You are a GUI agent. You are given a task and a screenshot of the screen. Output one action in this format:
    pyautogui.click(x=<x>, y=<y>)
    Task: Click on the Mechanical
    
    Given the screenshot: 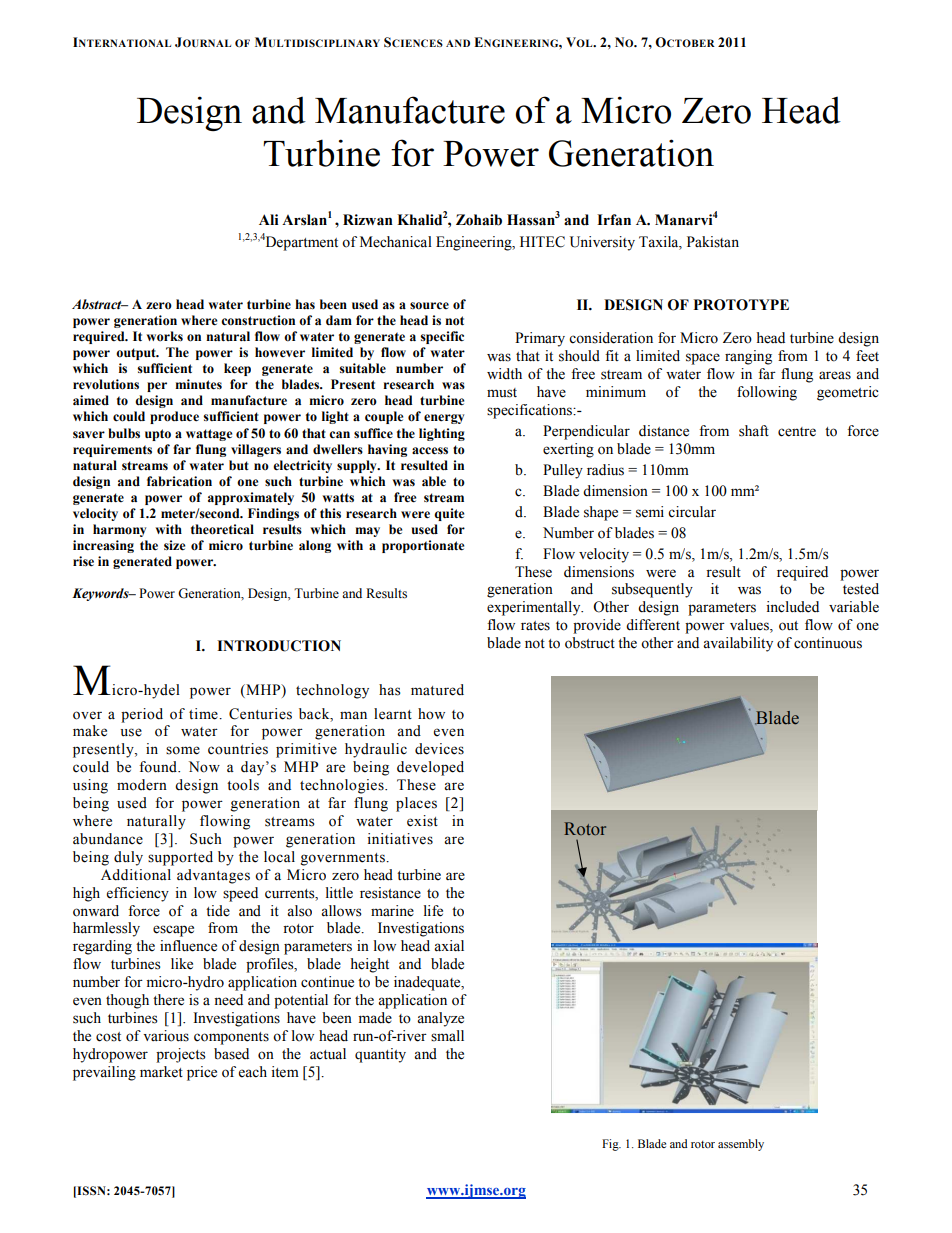 What is the action you would take?
    pyautogui.click(x=396, y=242)
